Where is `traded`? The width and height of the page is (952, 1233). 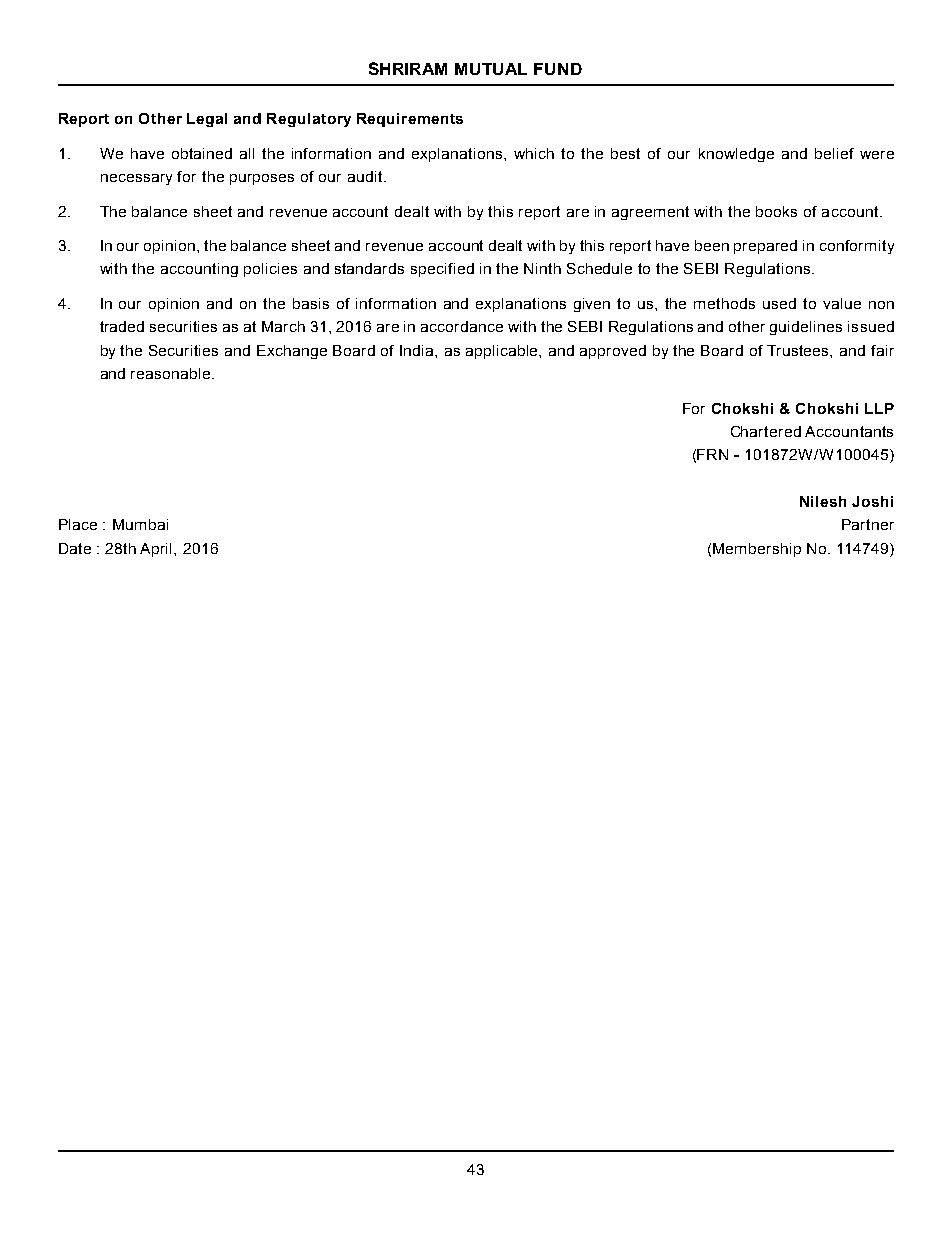 traded is located at coordinates (122, 326).
